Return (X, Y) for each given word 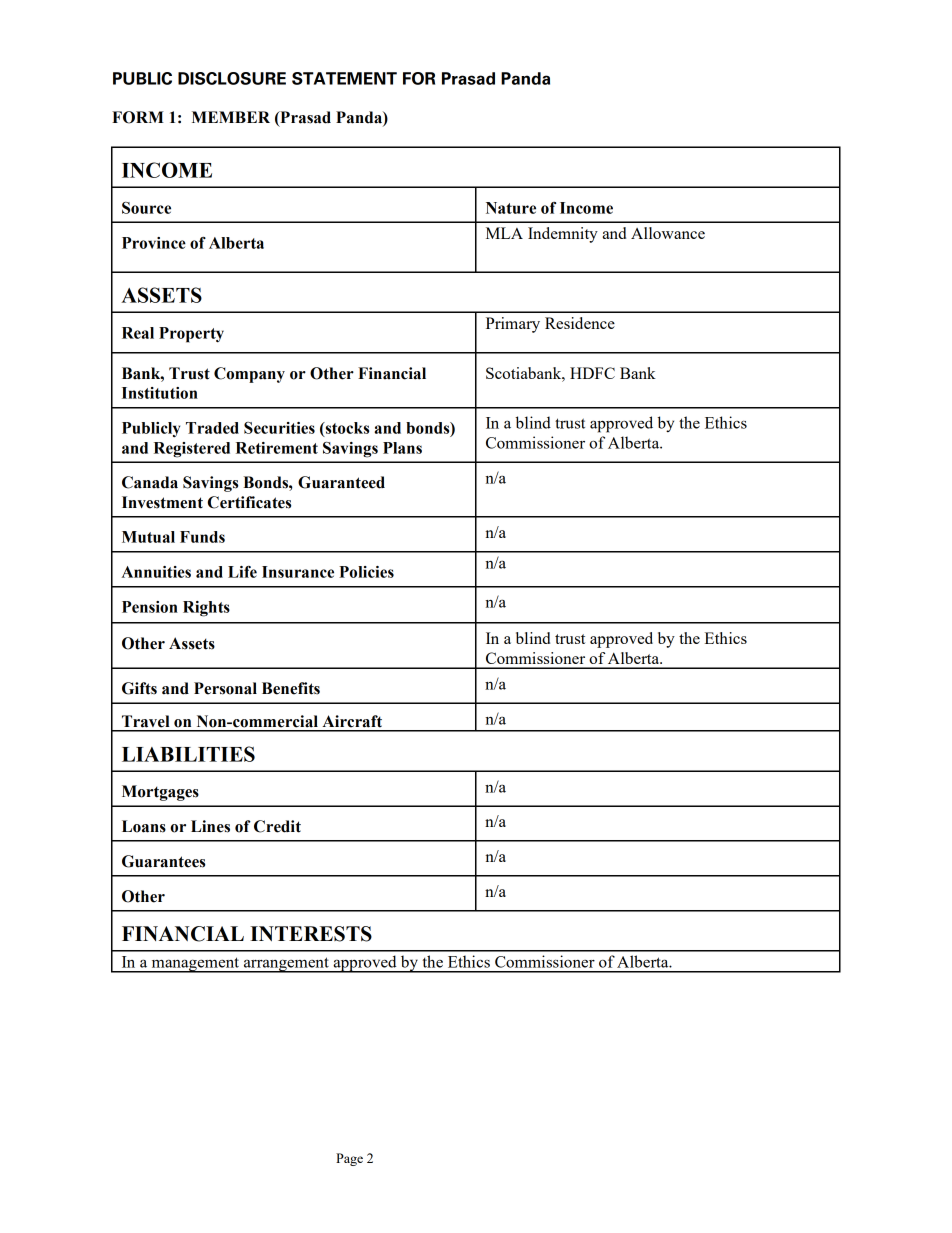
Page (349, 1159)
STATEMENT (344, 78)
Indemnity (563, 235)
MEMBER (231, 117)
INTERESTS (311, 934)
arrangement (286, 965)
